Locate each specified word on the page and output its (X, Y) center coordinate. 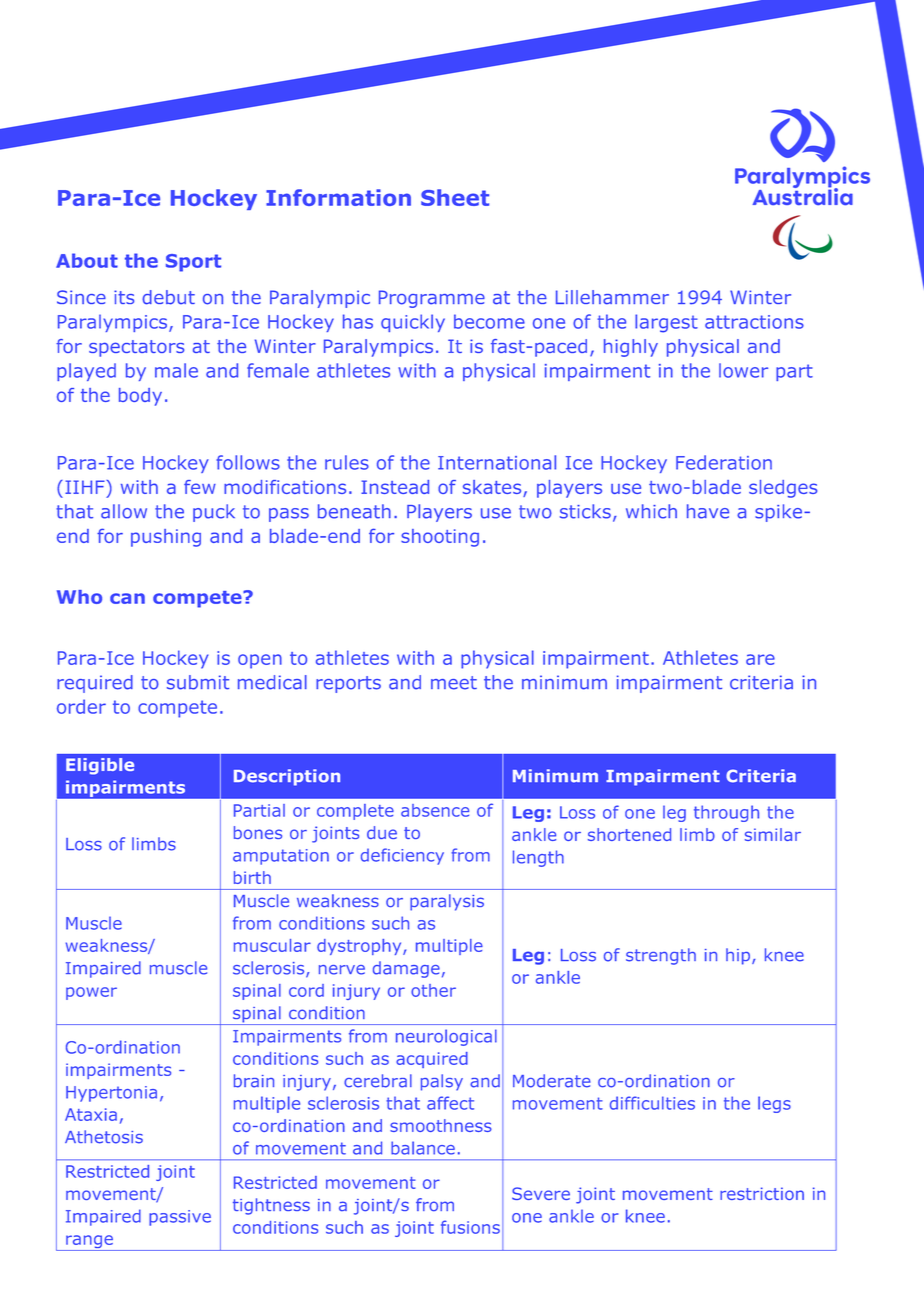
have (708, 511)
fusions (470, 1227)
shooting (440, 538)
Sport (193, 263)
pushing (166, 538)
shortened (629, 834)
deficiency (402, 856)
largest (666, 323)
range (89, 1243)
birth (252, 877)
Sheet (455, 197)
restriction (762, 1193)
